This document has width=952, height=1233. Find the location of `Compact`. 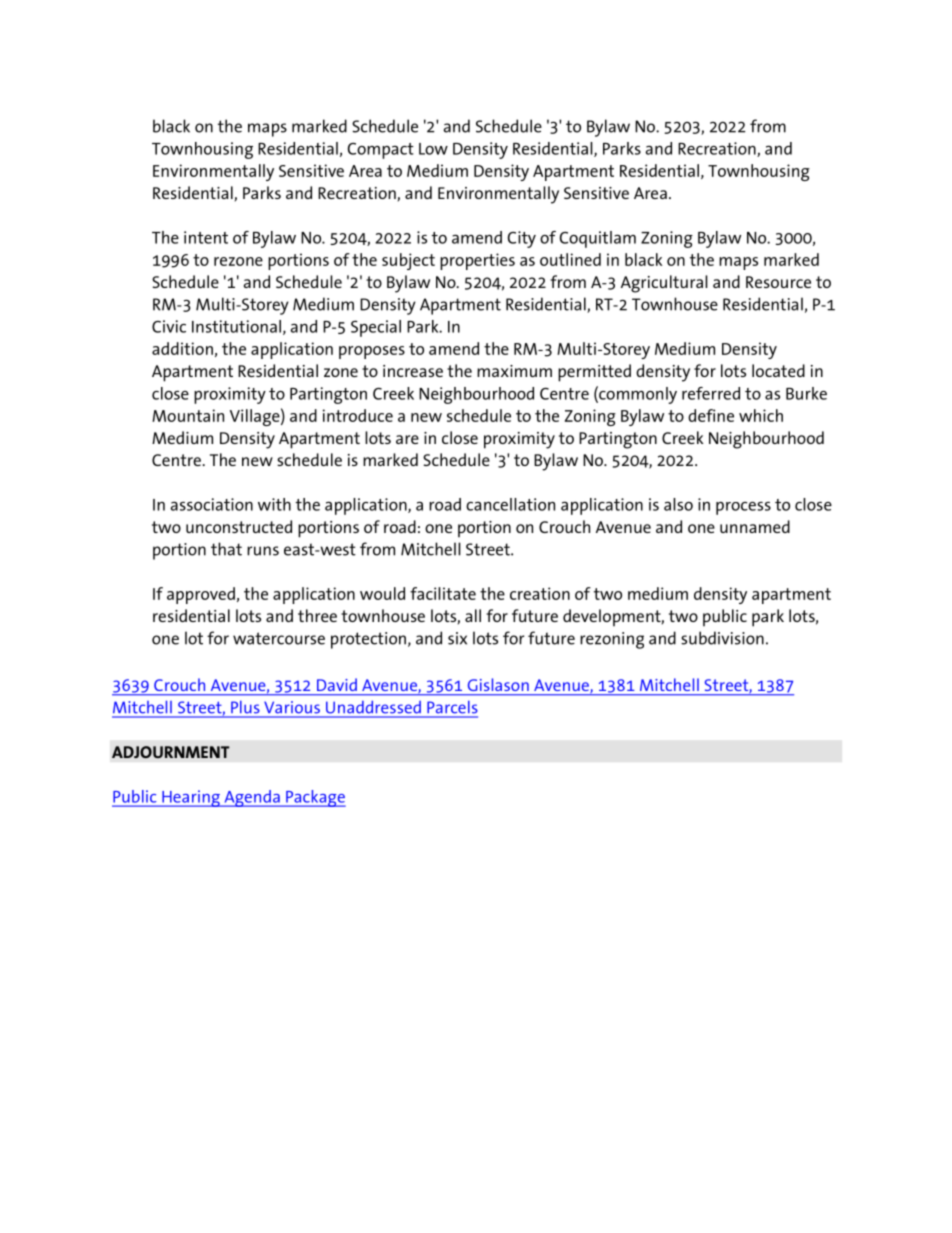

Compact is located at coordinates (381, 151).
